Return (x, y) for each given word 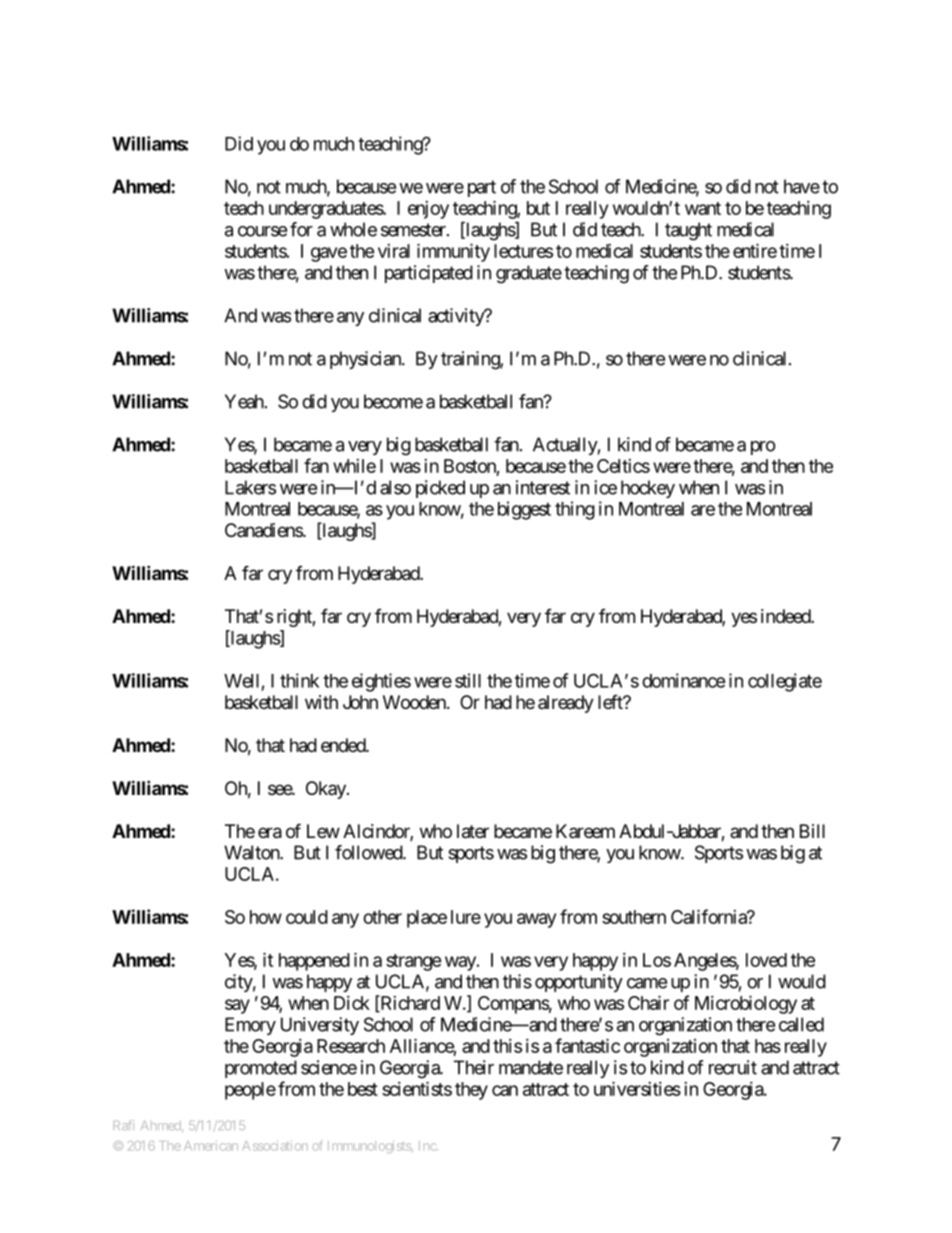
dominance (684, 680)
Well (241, 681)
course (262, 231)
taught (688, 231)
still (468, 680)
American (211, 1146)
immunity (453, 252)
